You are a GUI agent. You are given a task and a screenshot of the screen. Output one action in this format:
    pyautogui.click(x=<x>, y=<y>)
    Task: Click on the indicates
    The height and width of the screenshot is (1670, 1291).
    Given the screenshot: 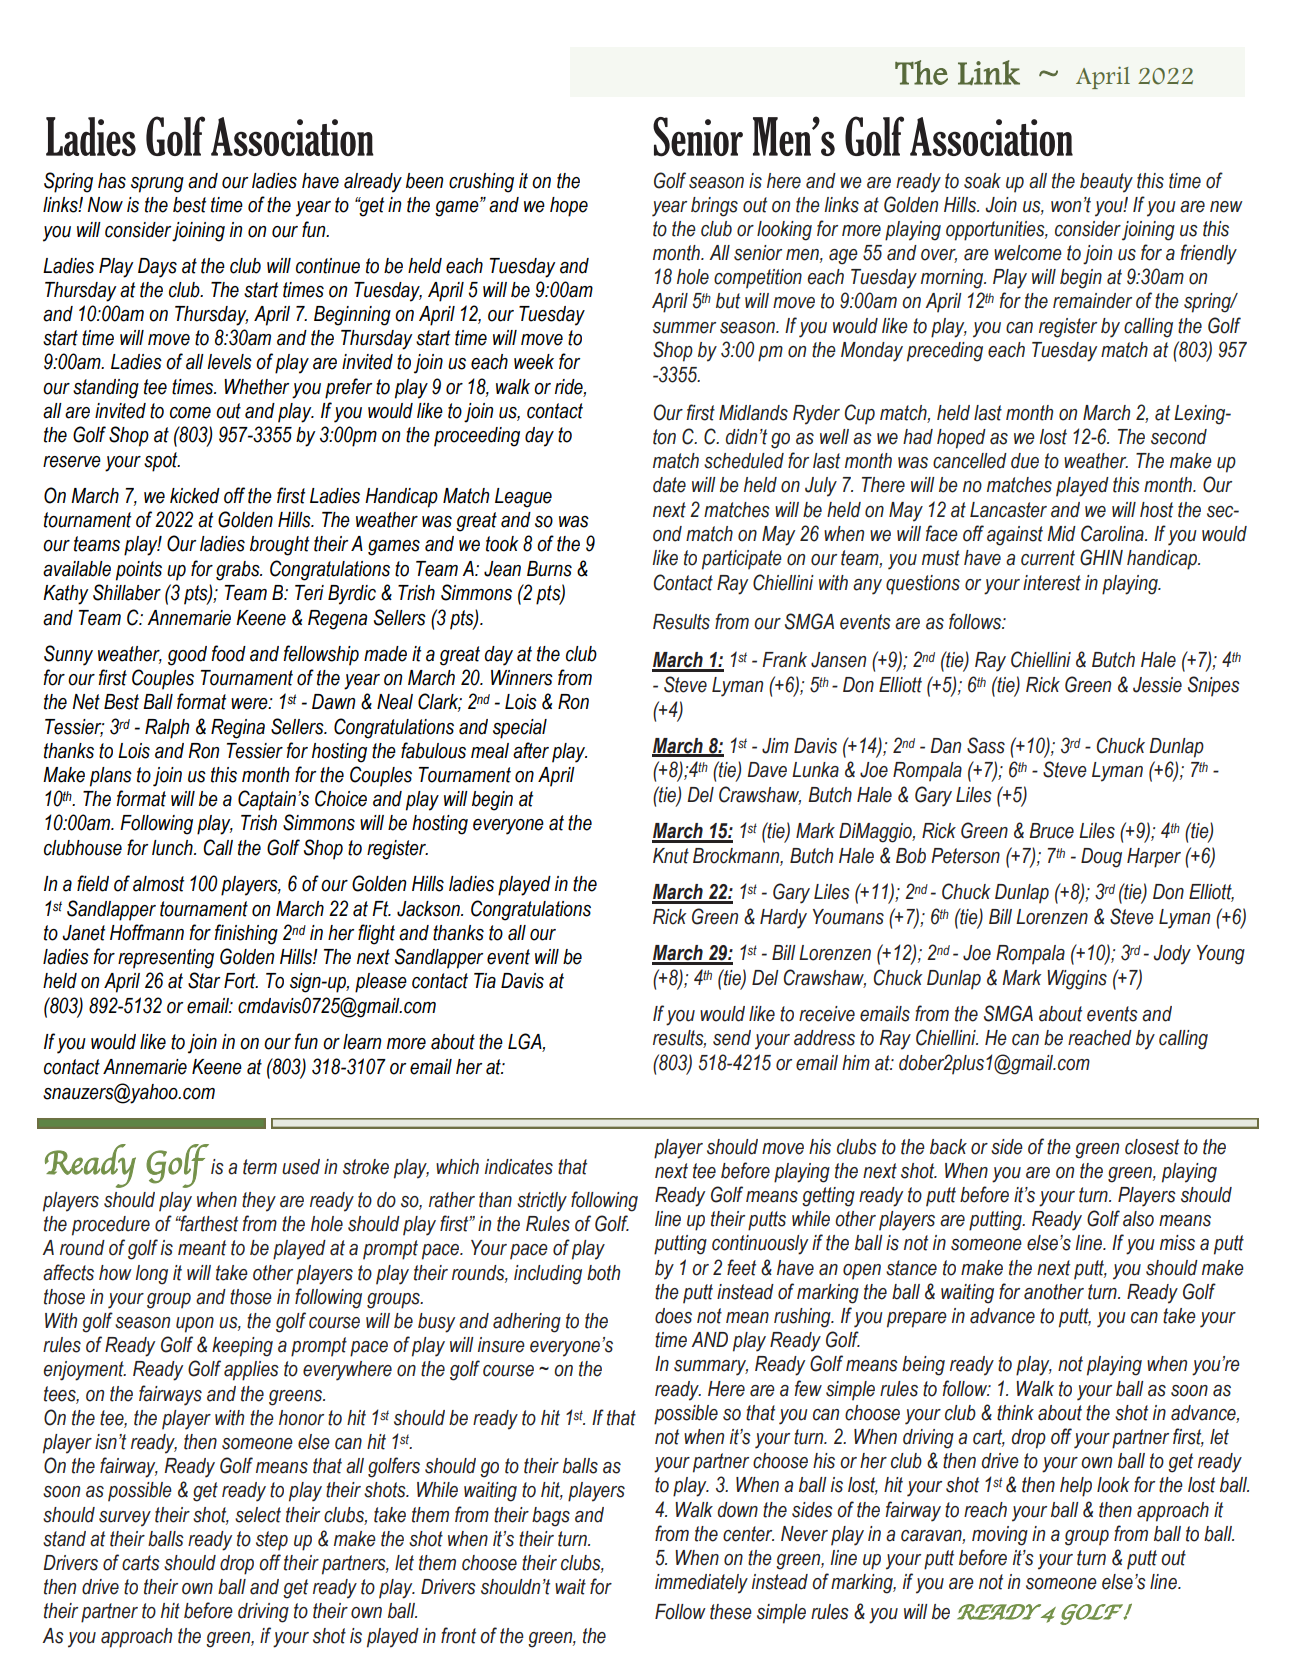 What is the action you would take?
    pyautogui.click(x=519, y=1167)
